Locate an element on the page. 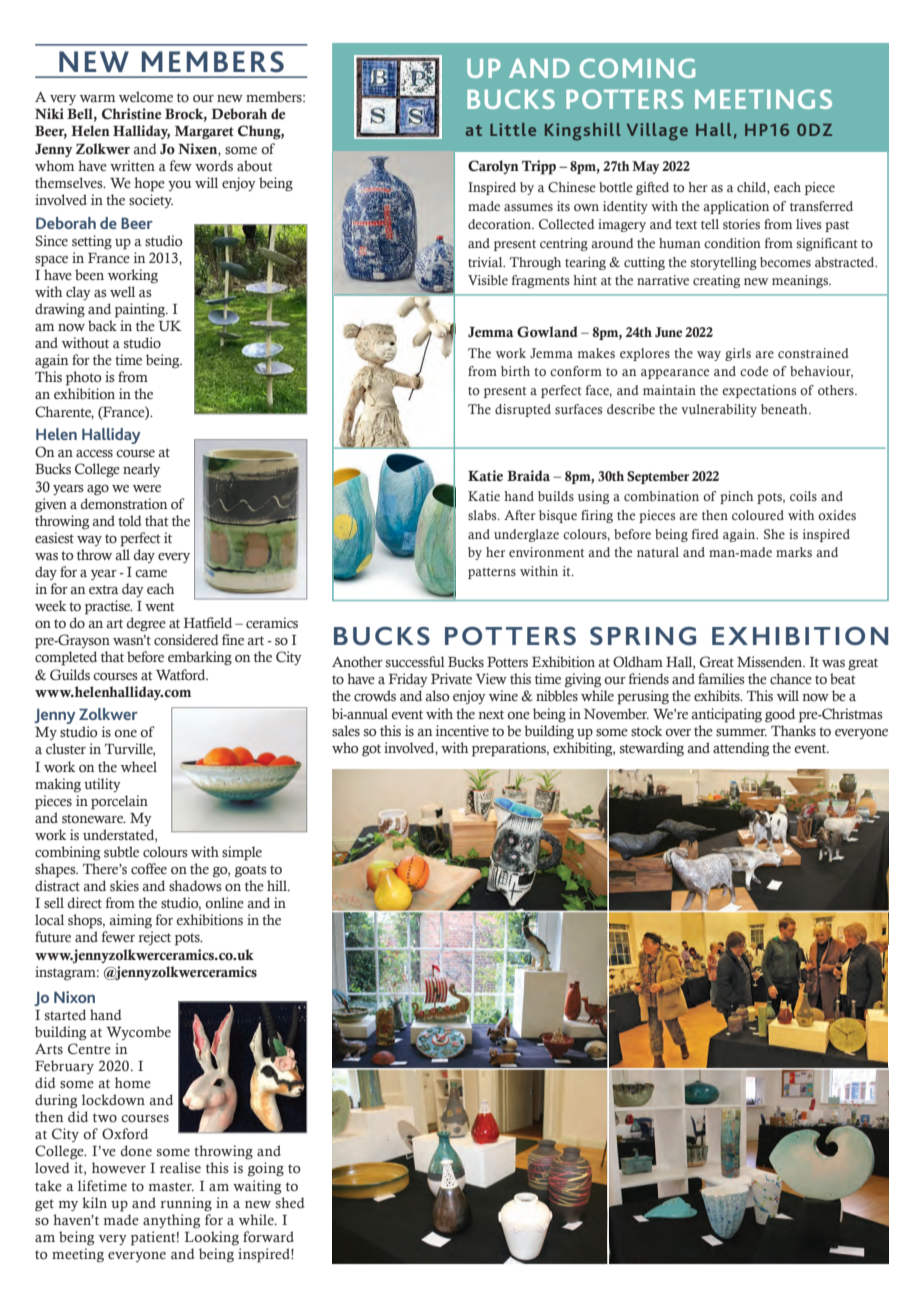 This document has height=1308, width=924. welcome is located at coordinates (146, 97).
